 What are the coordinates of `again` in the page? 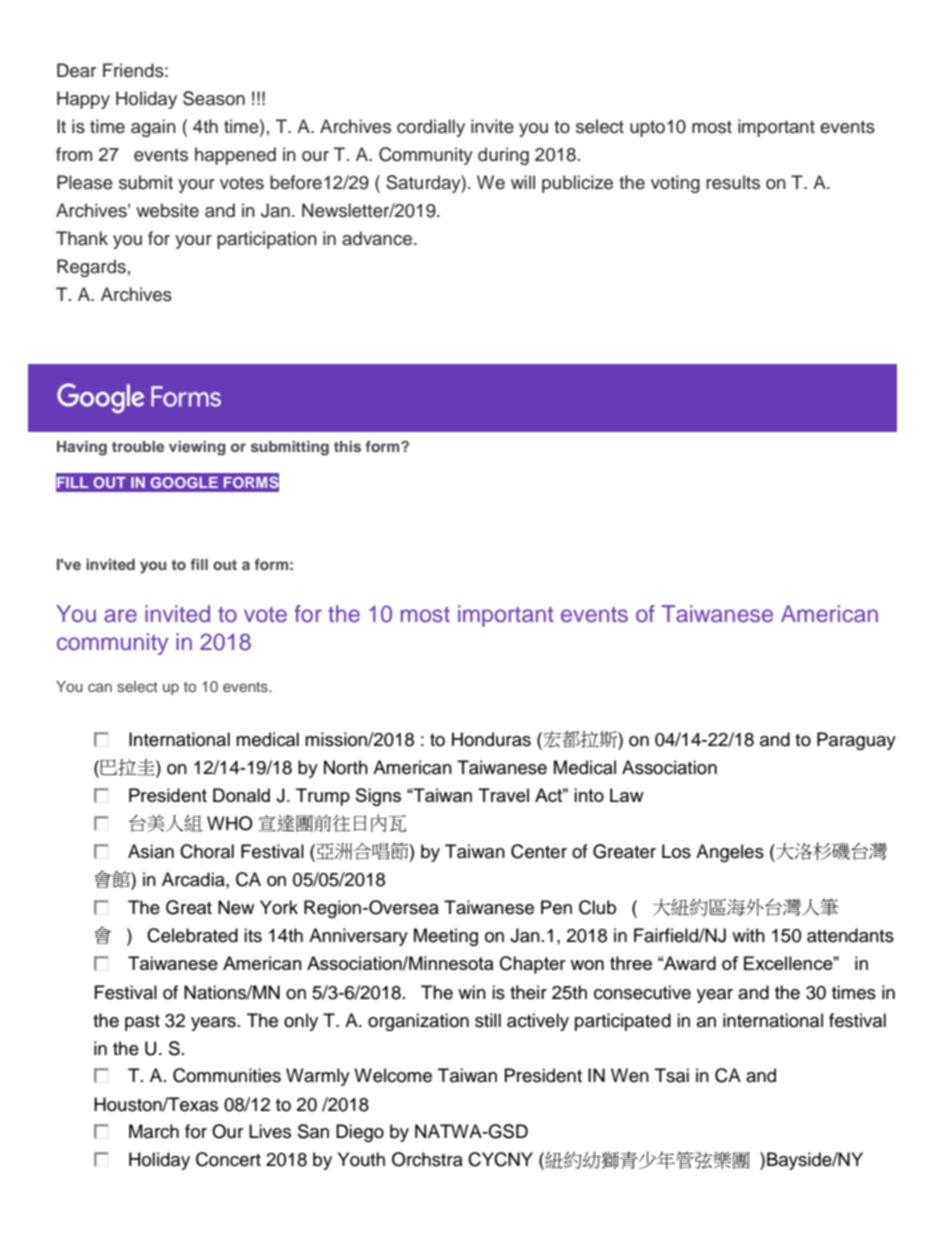 It's located at (153, 128).
